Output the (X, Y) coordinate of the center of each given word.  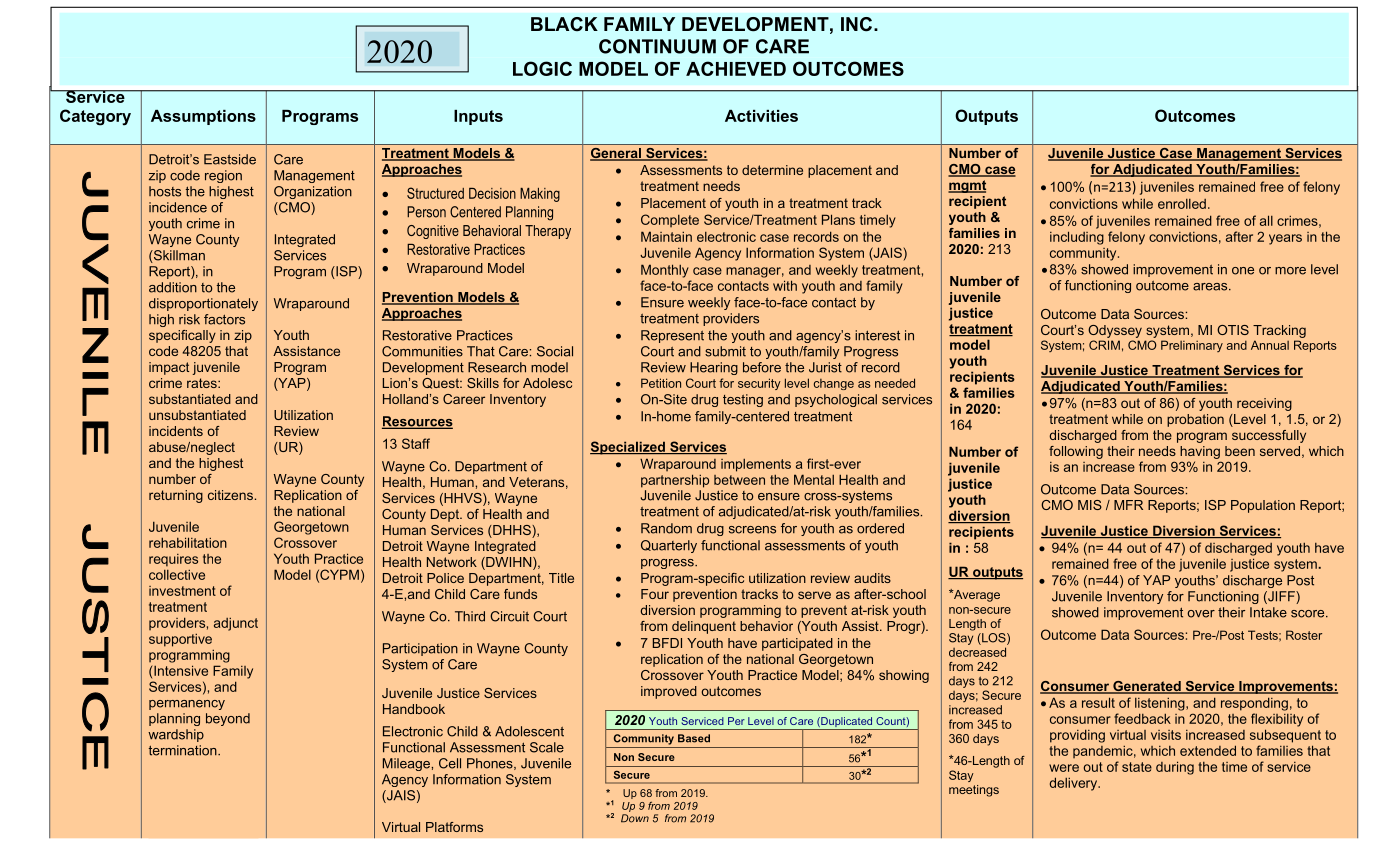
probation (1195, 420)
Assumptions (203, 117)
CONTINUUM (657, 46)
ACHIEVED (736, 68)
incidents (176, 431)
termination (183, 750)
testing (743, 400)
